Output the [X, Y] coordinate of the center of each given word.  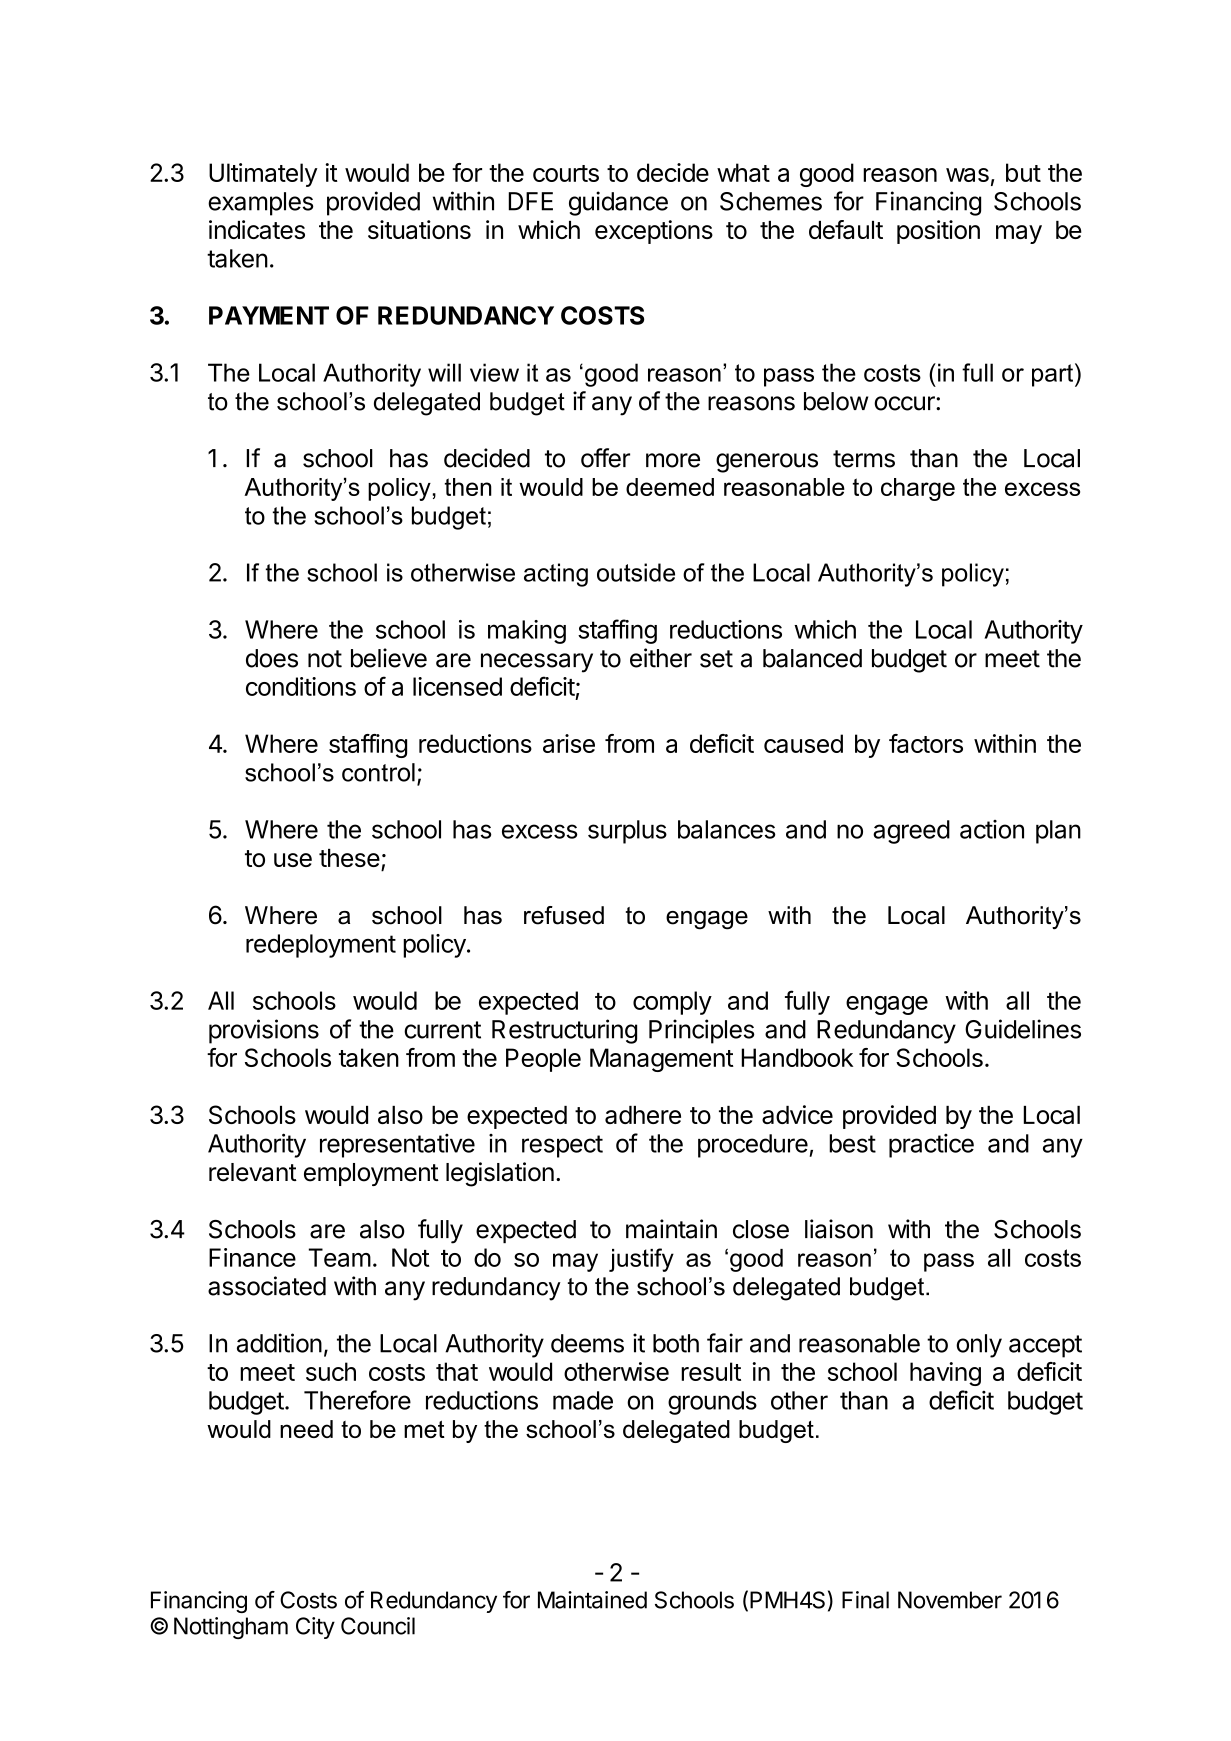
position [938, 232]
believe [389, 658]
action [992, 829]
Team [340, 1257]
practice [931, 1146]
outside [636, 572]
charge [918, 489]
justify [641, 1260]
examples [261, 204]
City [315, 1628]
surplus [627, 832]
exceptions [654, 232]
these [349, 858]
